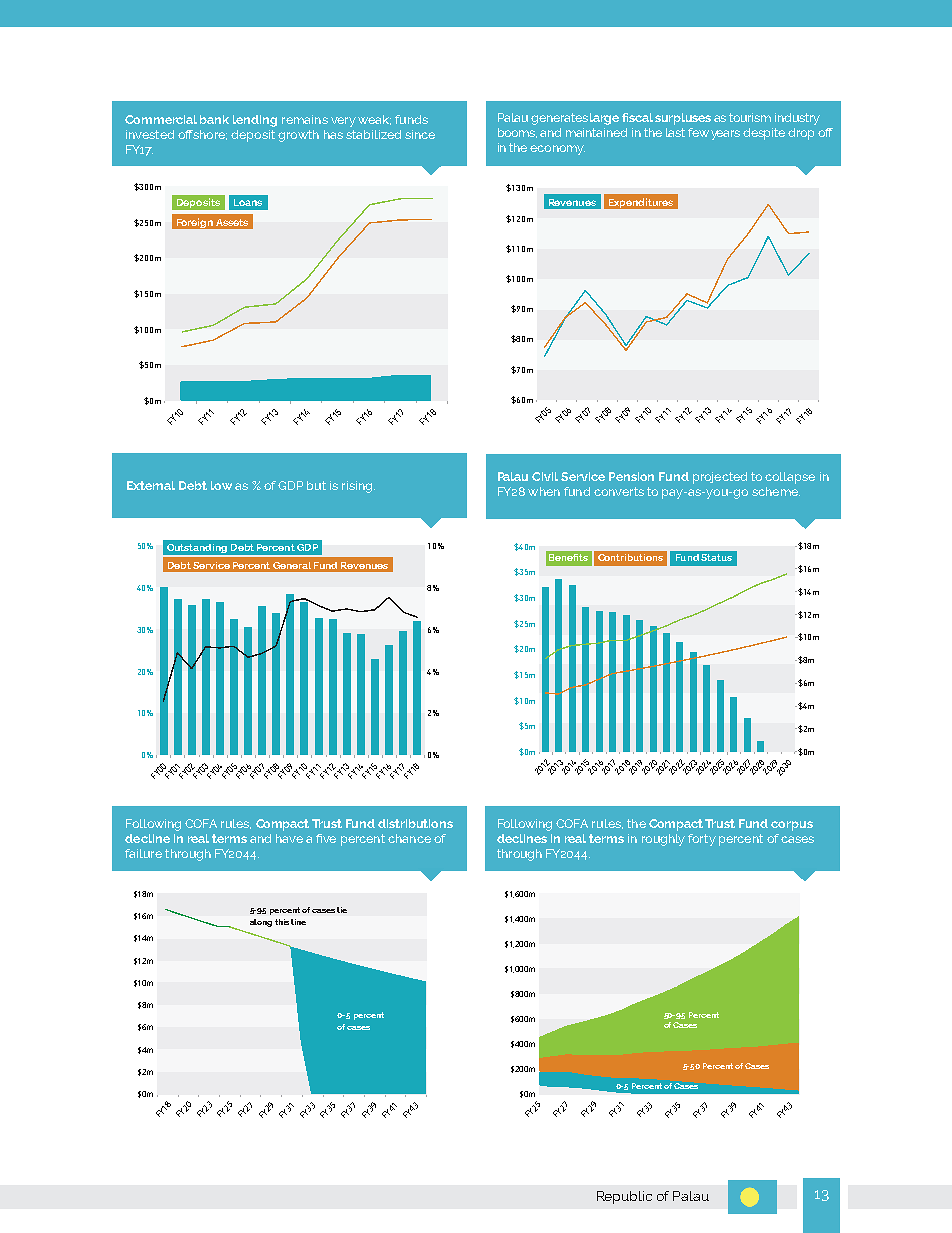 This screenshot has height=1233, width=952. What do you see at coordinates (202, 135) in the screenshot?
I see `offshore` at bounding box center [202, 135].
